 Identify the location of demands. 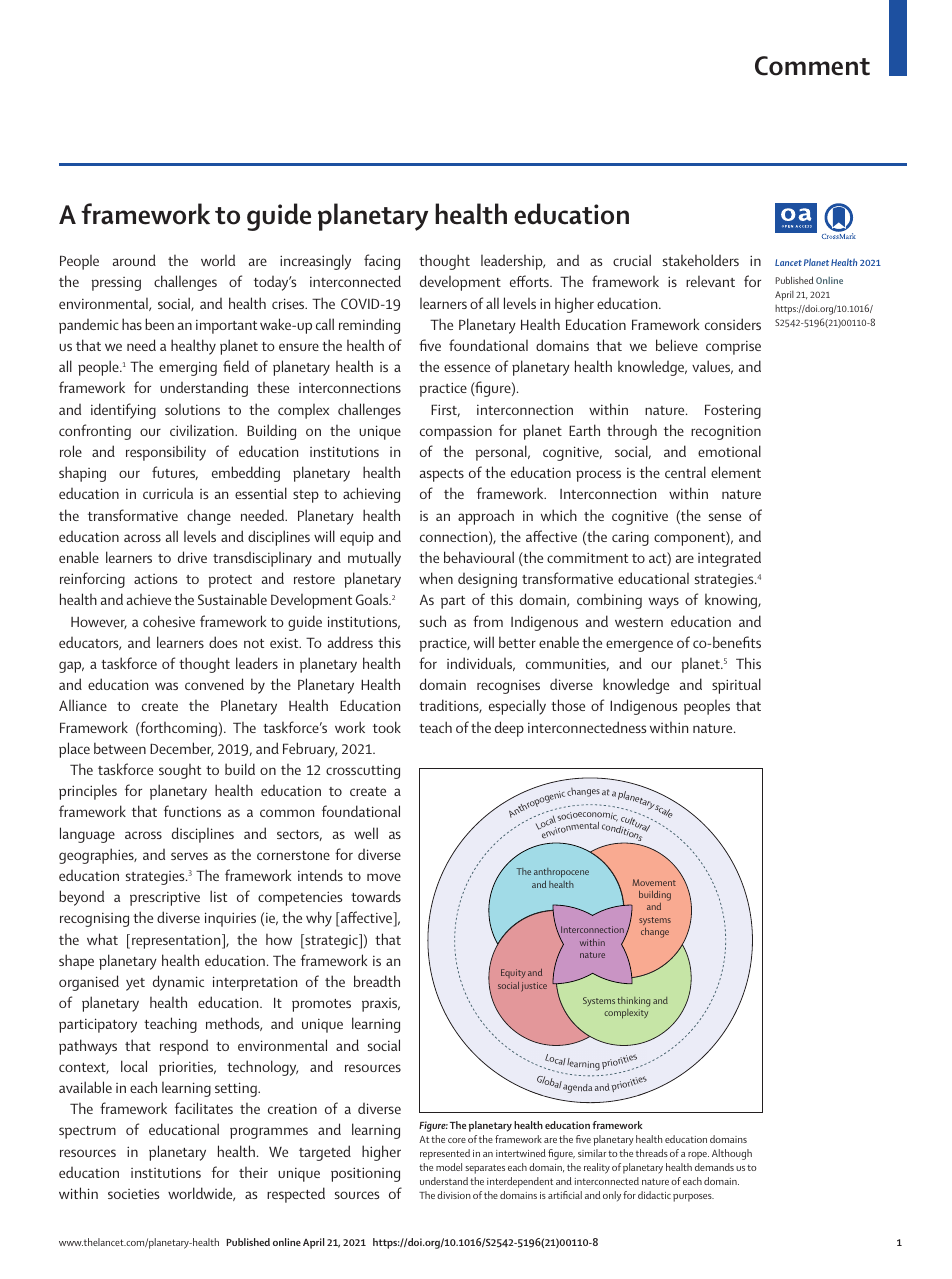
(714, 1167).
